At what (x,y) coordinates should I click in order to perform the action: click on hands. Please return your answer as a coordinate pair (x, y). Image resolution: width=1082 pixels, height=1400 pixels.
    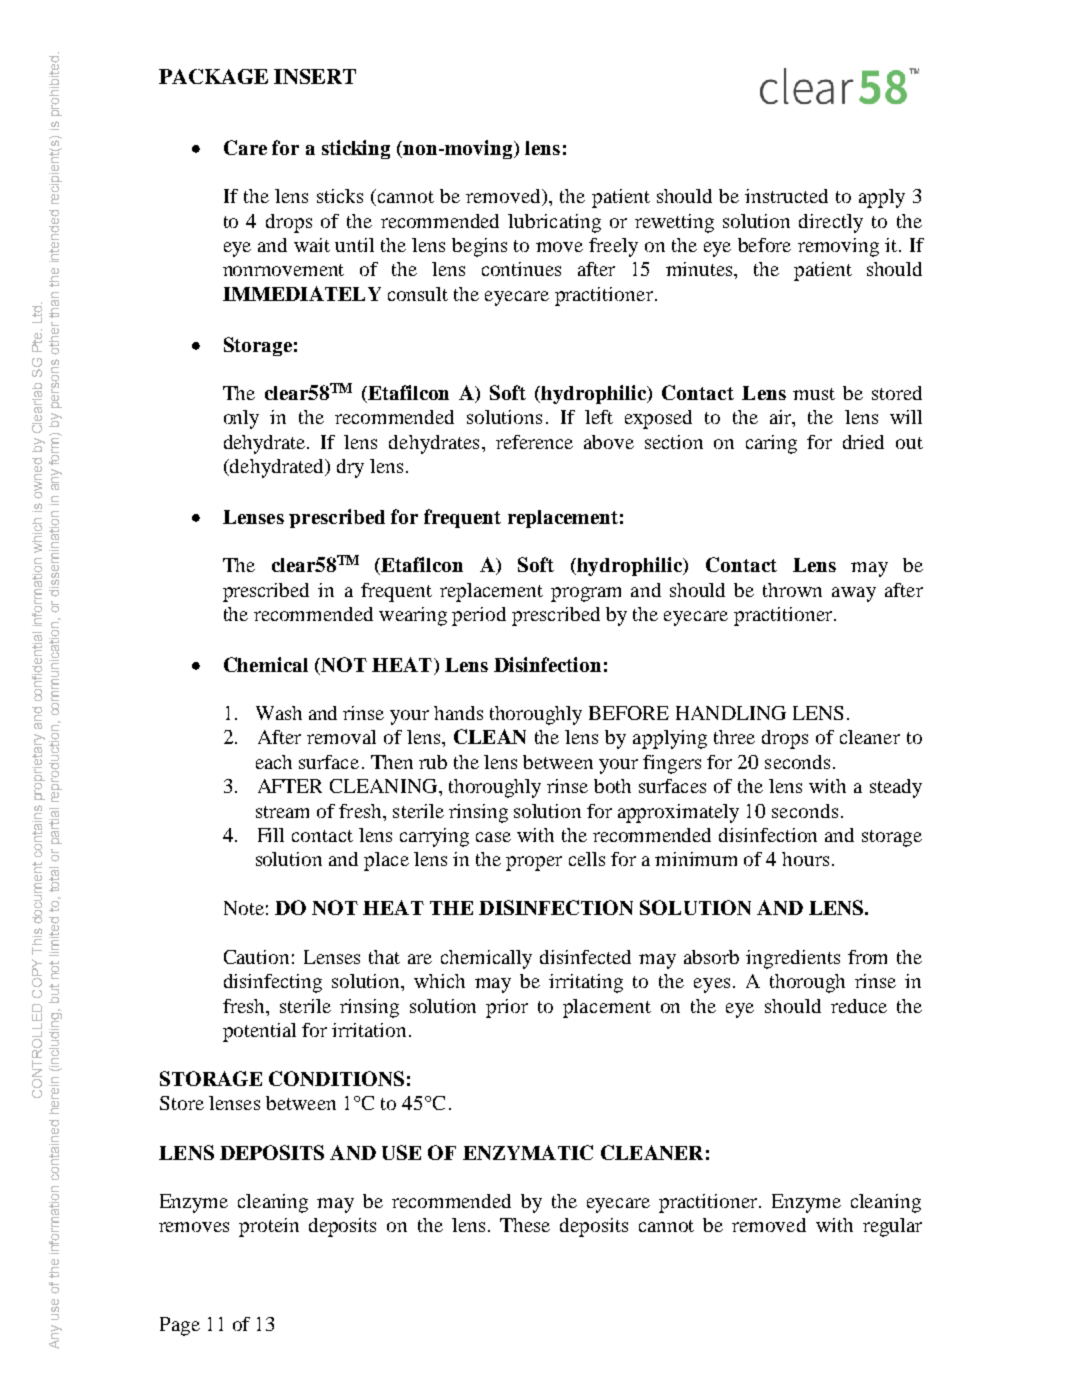
    Looking at the image, I should click on (458, 713).
